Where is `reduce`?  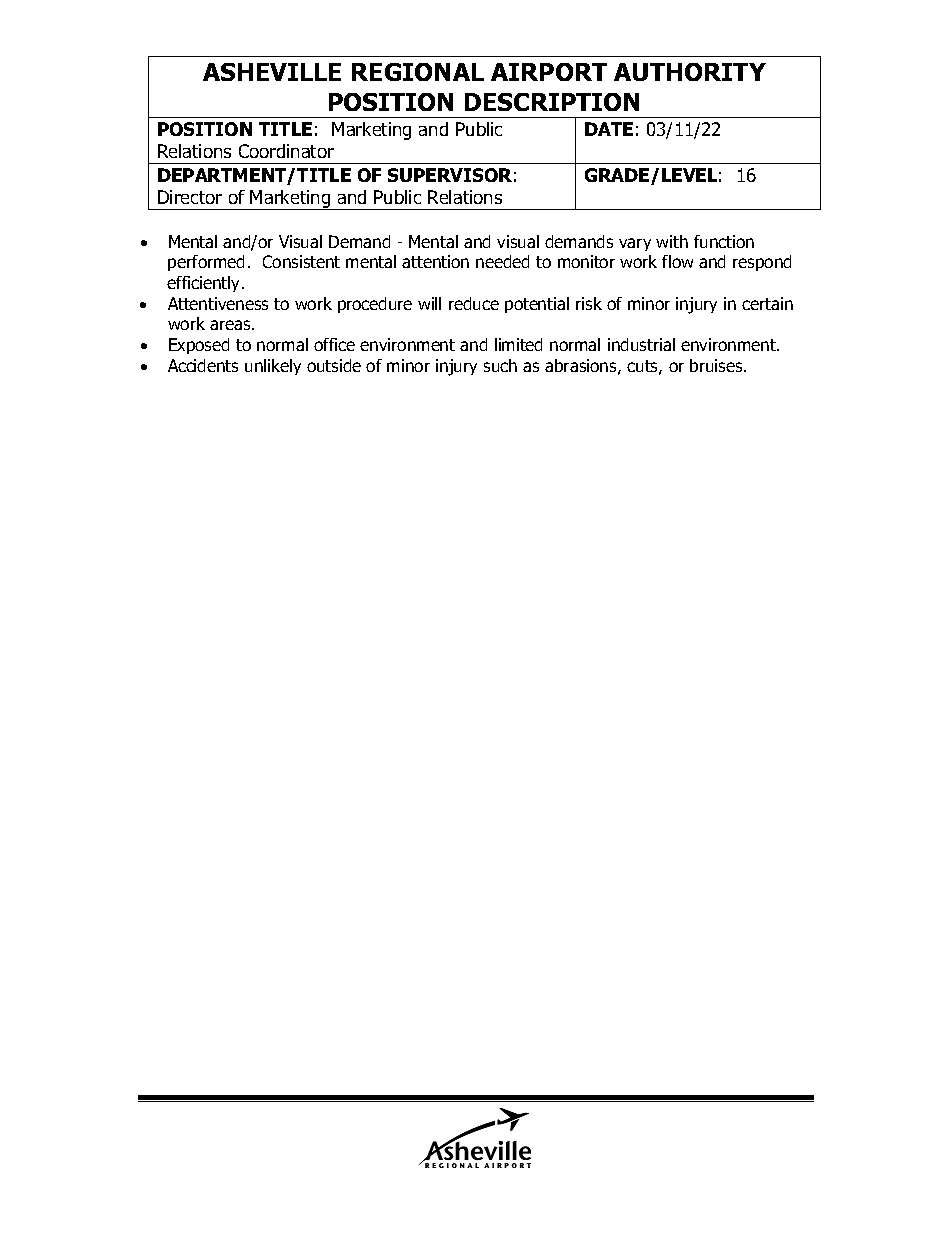
reduce is located at coordinates (474, 303).
